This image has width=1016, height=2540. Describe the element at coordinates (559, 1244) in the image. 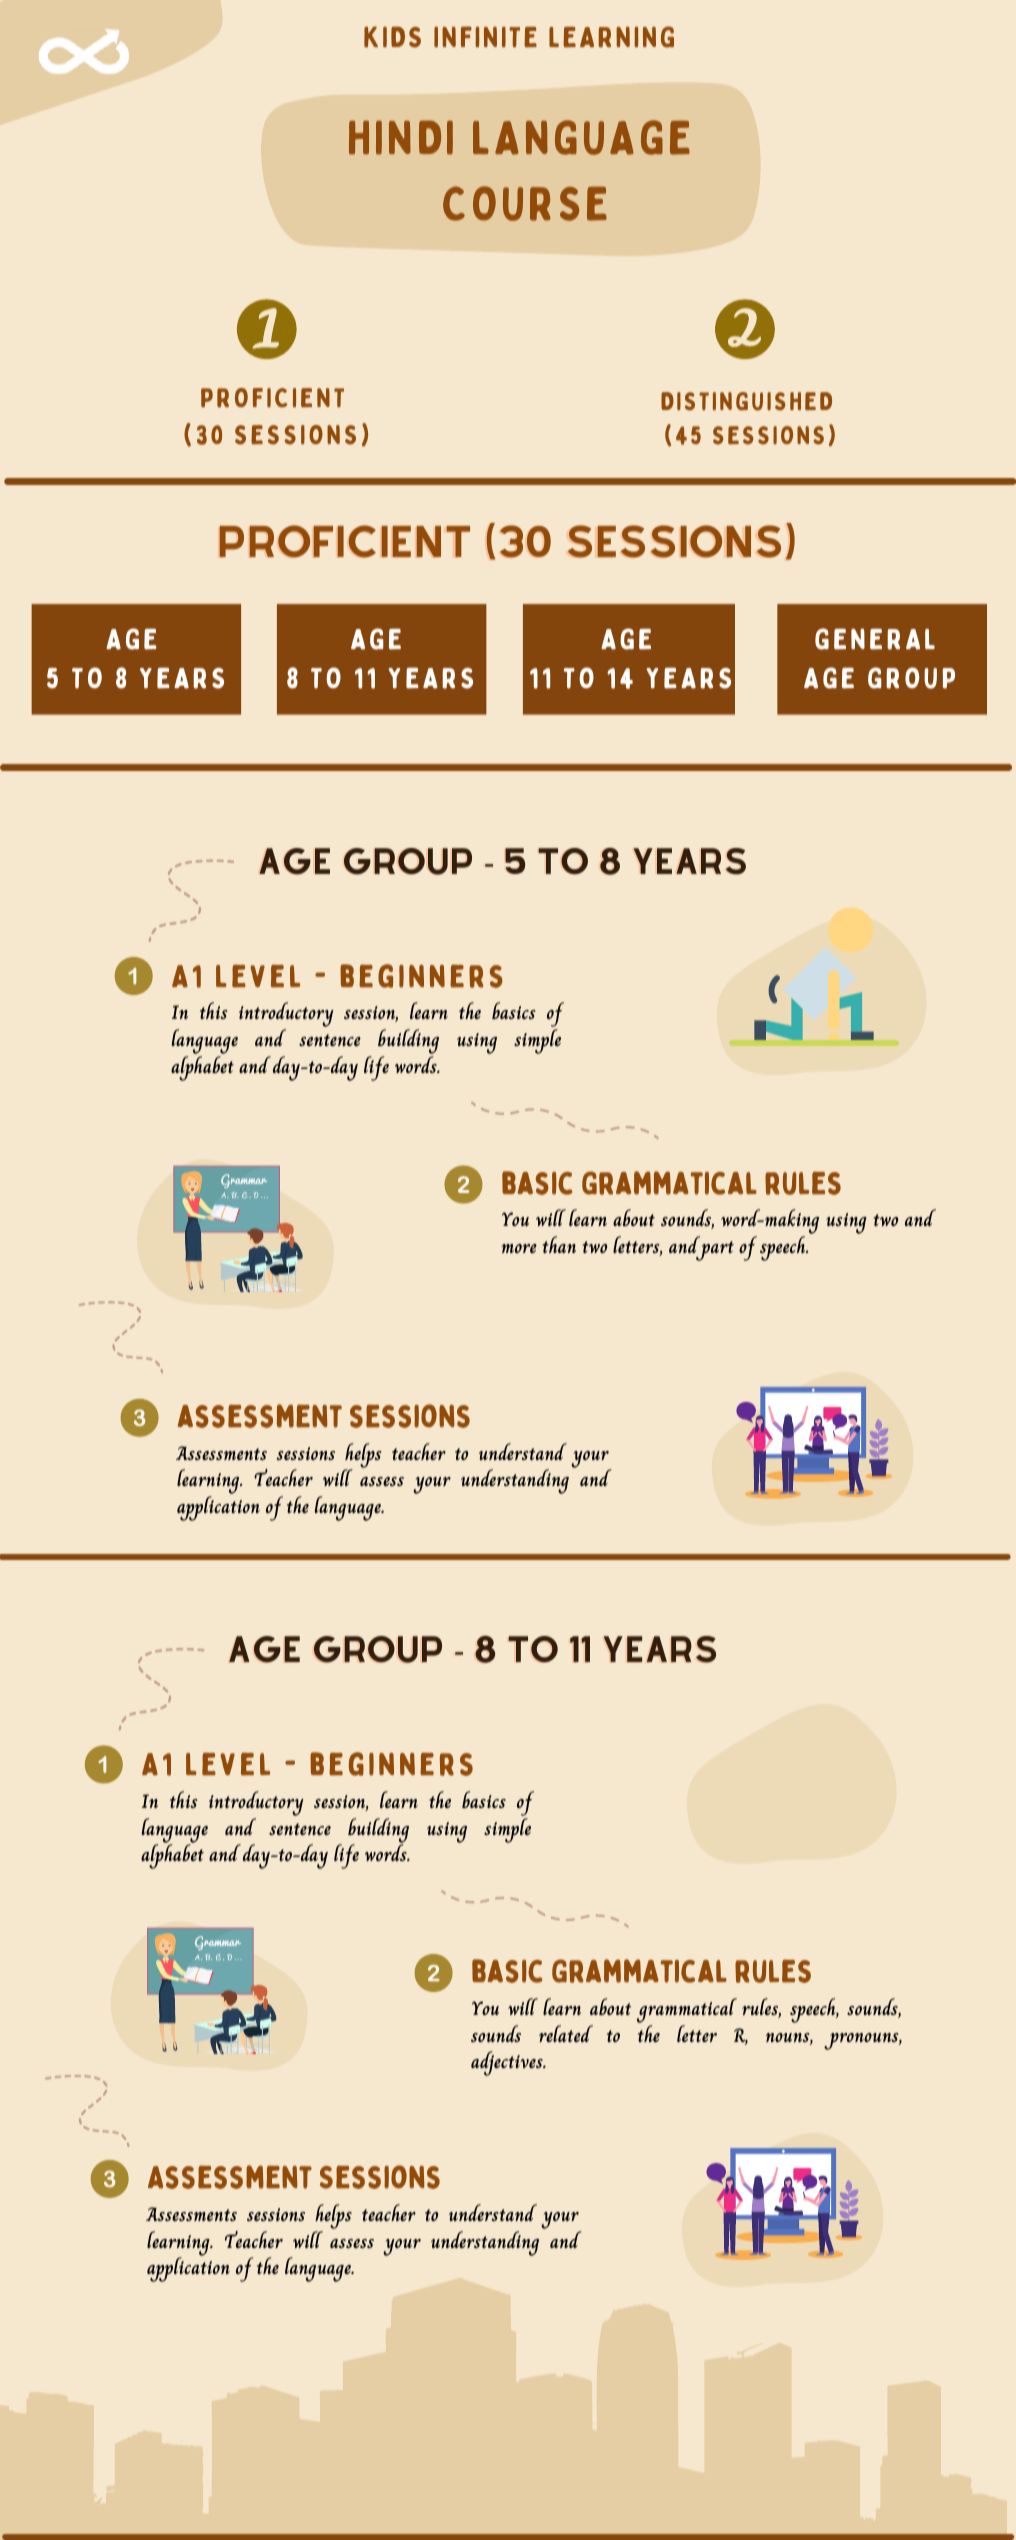

I see `than` at that location.
